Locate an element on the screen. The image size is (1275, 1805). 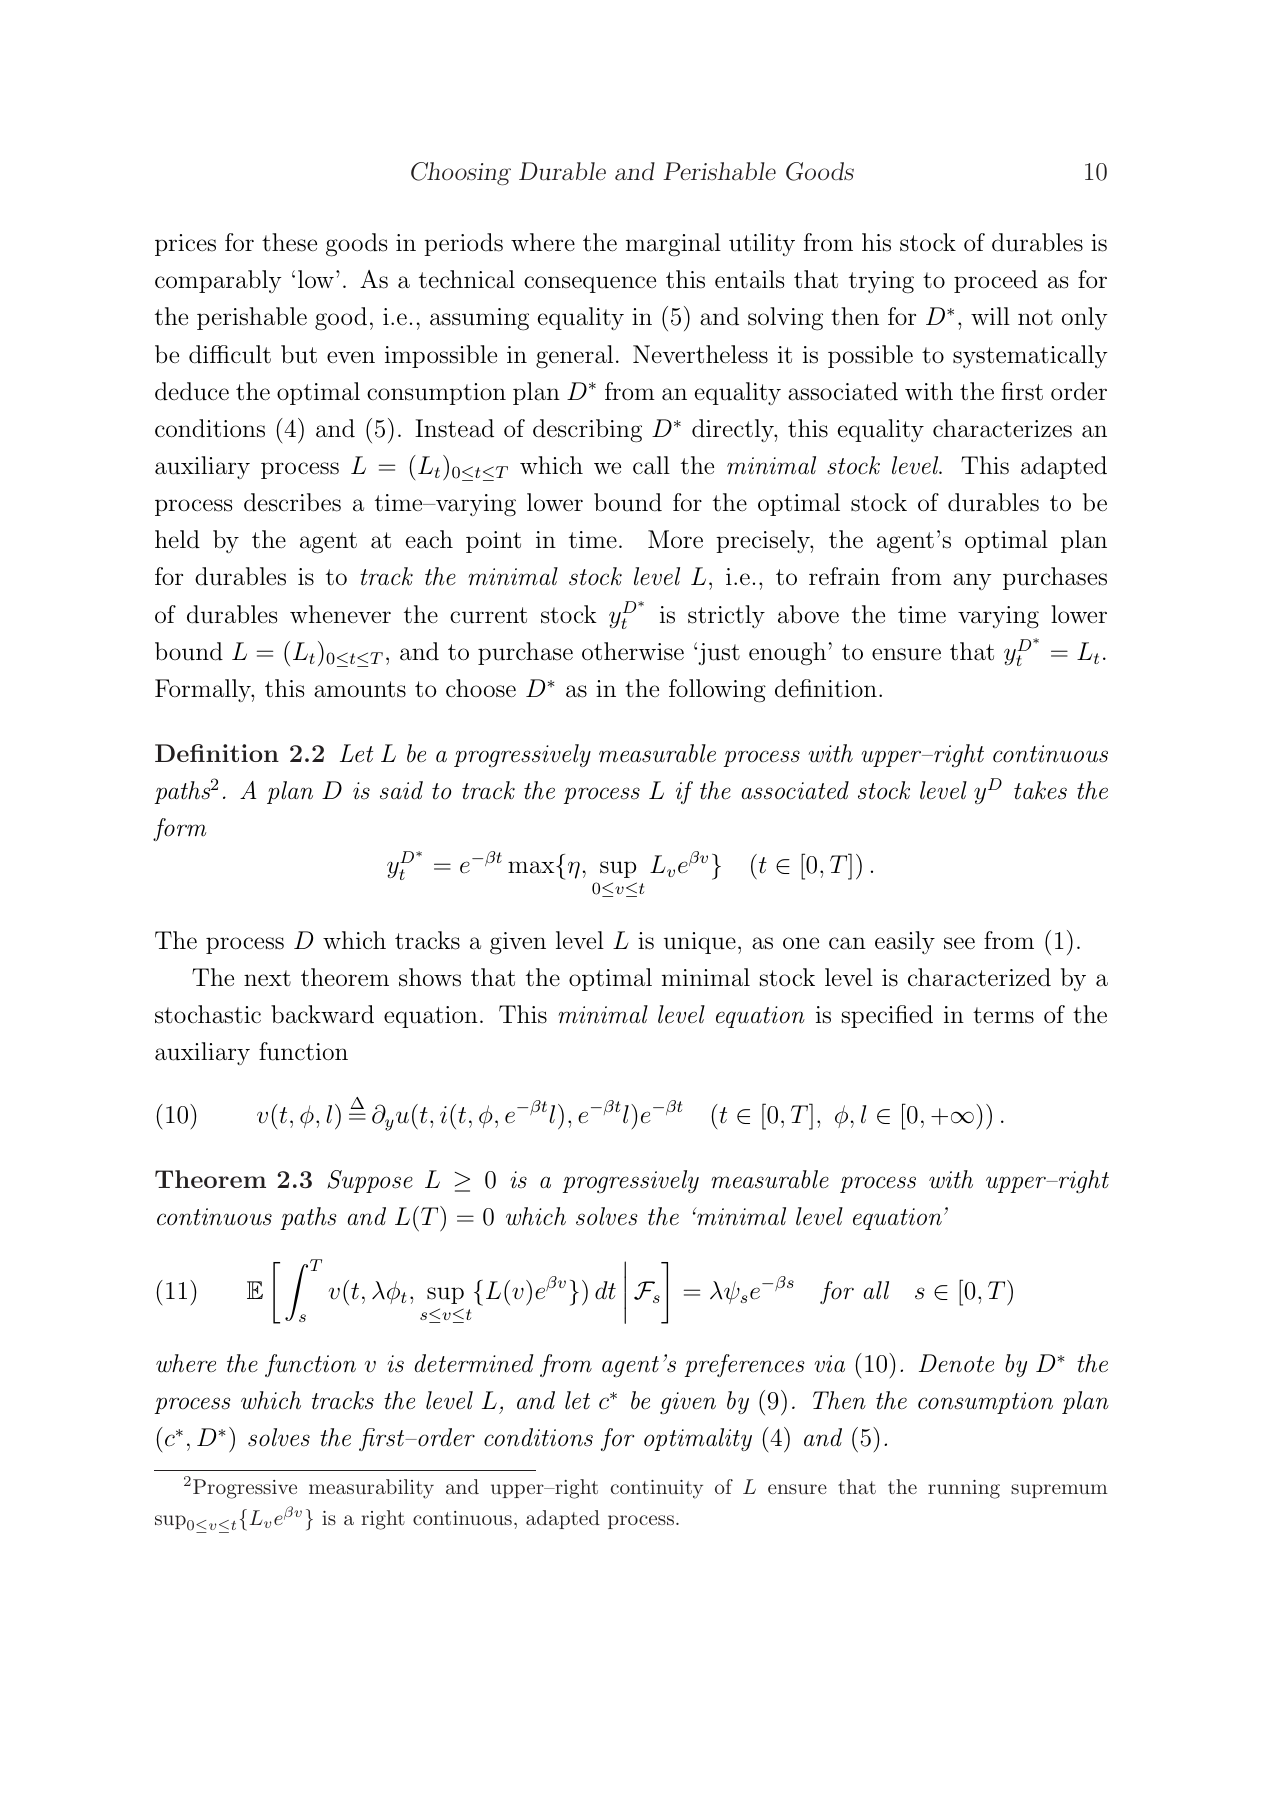
shows is located at coordinates (430, 977).
